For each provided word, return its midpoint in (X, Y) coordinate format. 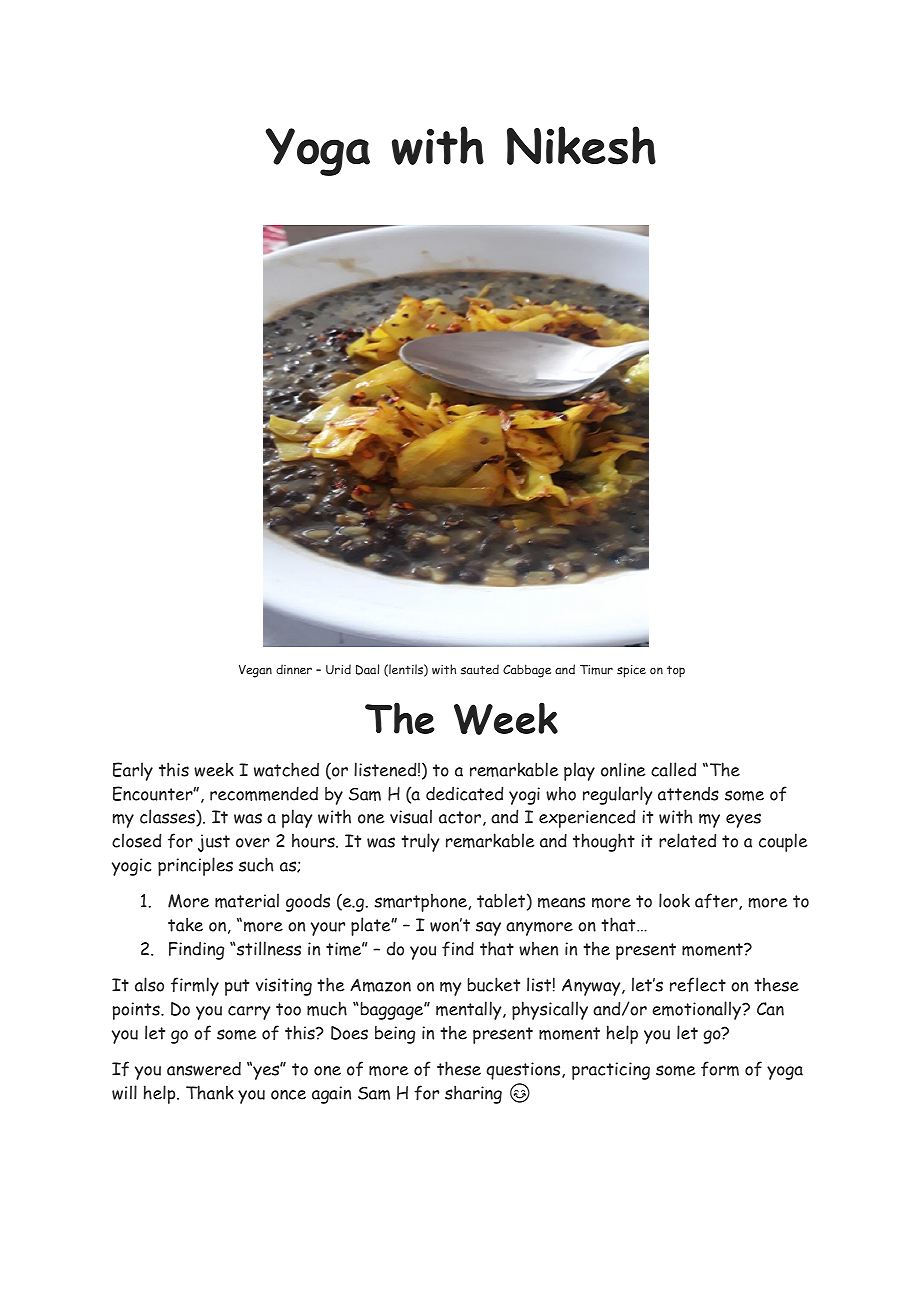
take (185, 924)
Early (133, 771)
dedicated (464, 793)
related (687, 840)
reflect (698, 985)
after (717, 901)
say (488, 928)
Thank (210, 1092)
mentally (470, 1010)
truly (420, 842)
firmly (195, 986)
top (676, 672)
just (214, 843)
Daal (367, 669)
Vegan (255, 671)
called (673, 769)
